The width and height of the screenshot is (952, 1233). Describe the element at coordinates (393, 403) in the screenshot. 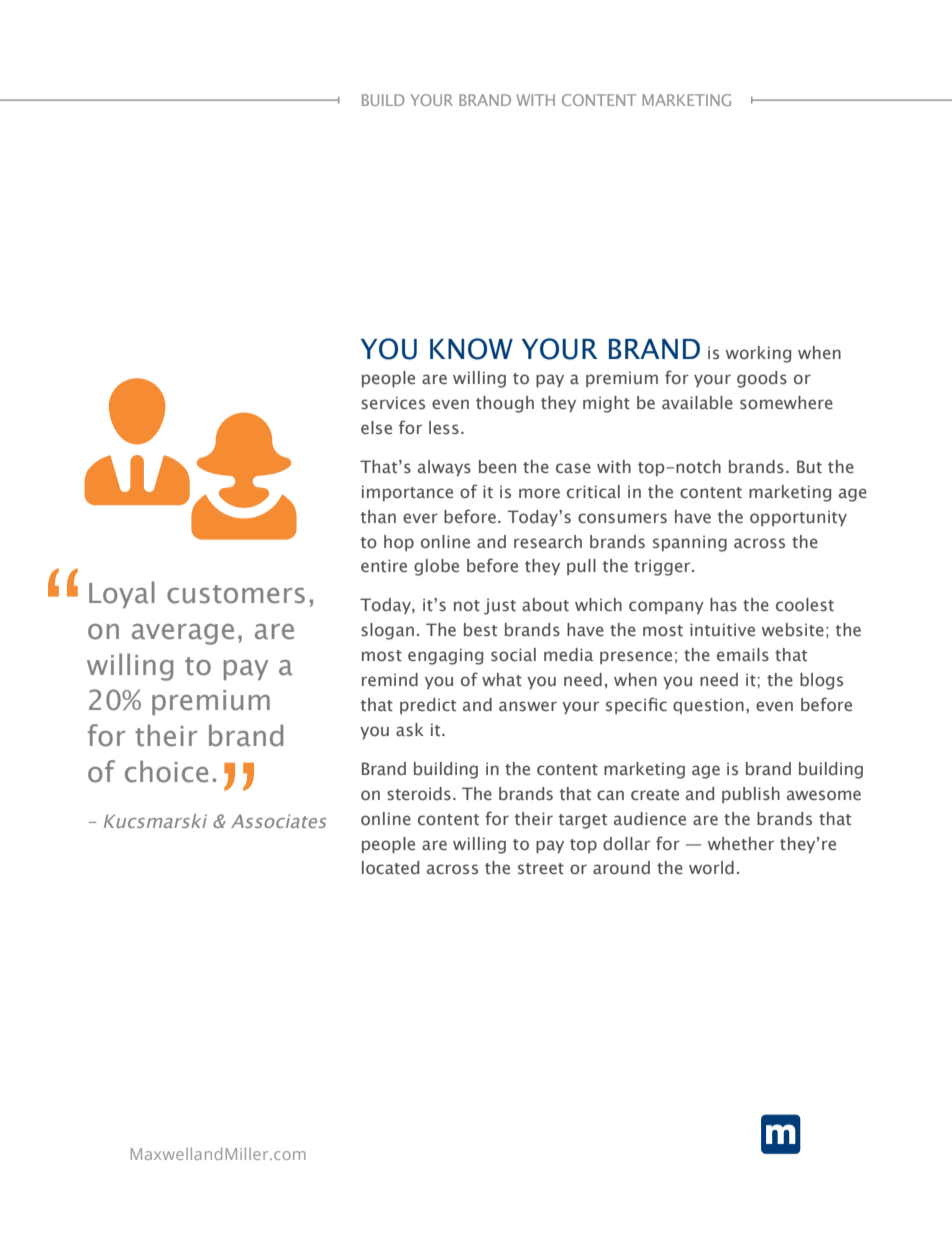

I see `services` at that location.
